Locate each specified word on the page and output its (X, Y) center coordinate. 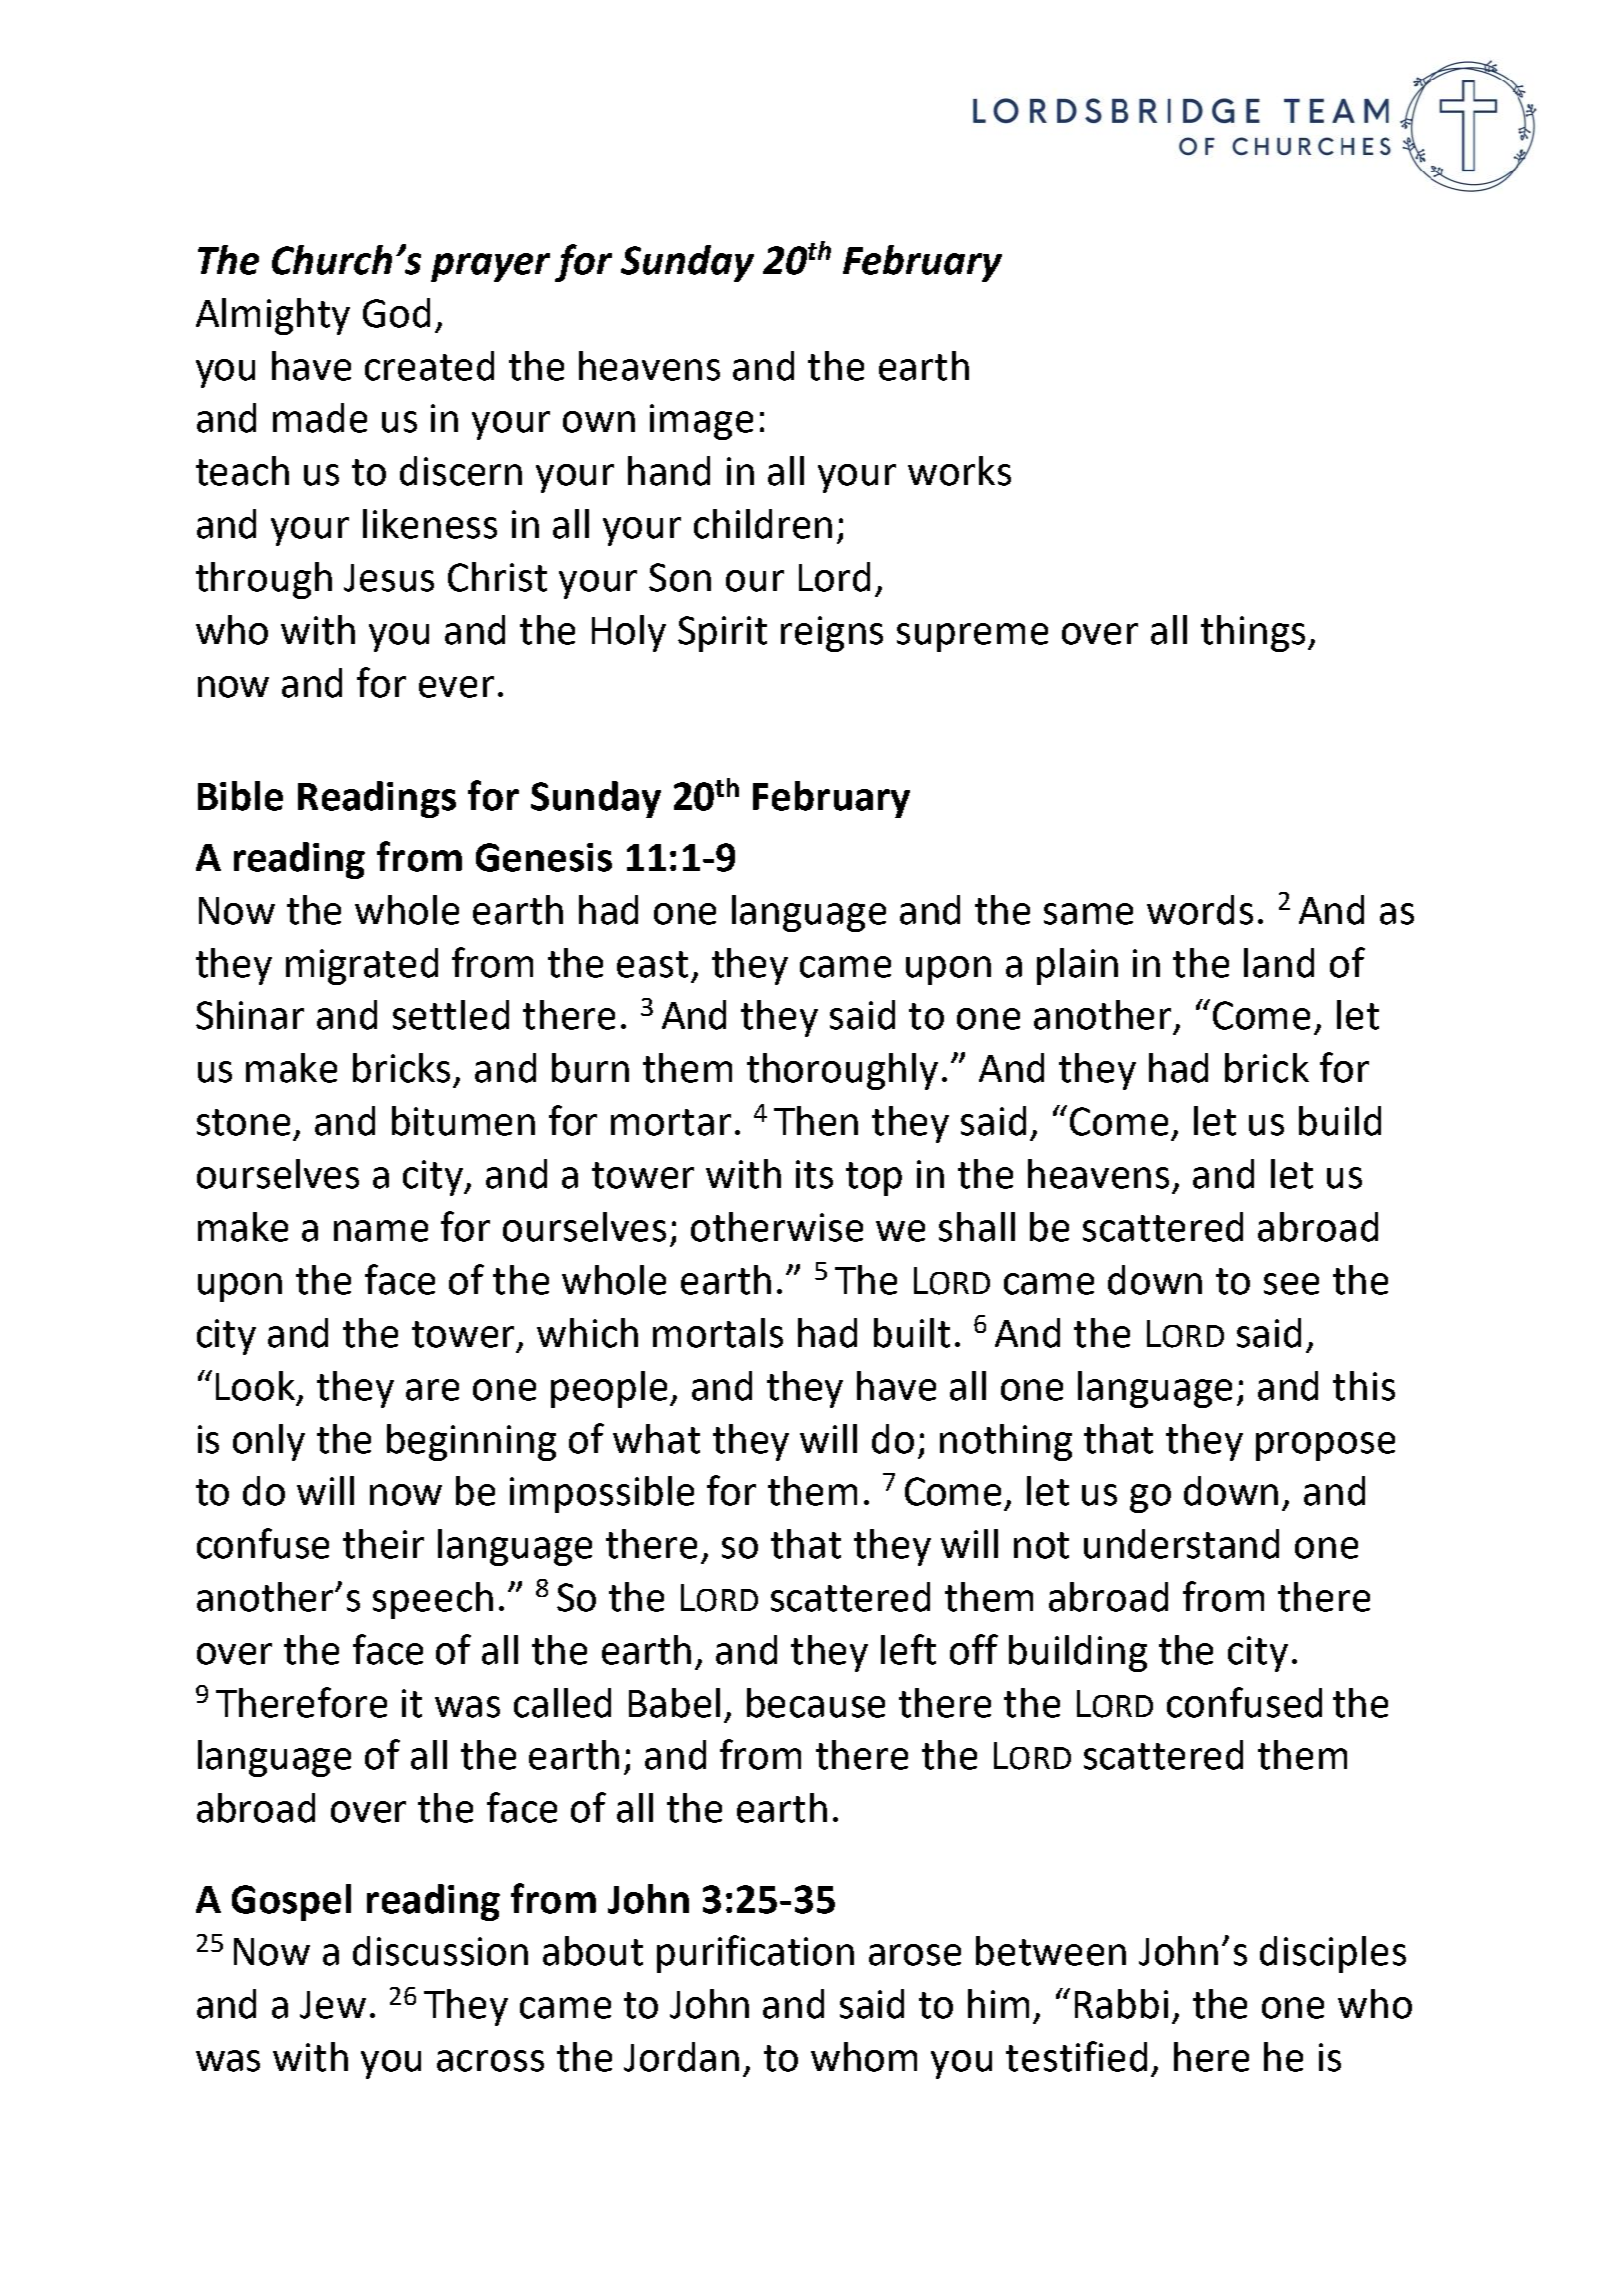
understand (1181, 1544)
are (432, 1390)
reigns (832, 634)
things (1253, 633)
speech (433, 1600)
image (701, 422)
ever (456, 687)
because (816, 1703)
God (396, 313)
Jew (333, 2005)
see (1291, 1284)
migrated (362, 966)
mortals (718, 1333)
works (959, 471)
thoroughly (842, 1071)
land (1279, 963)
